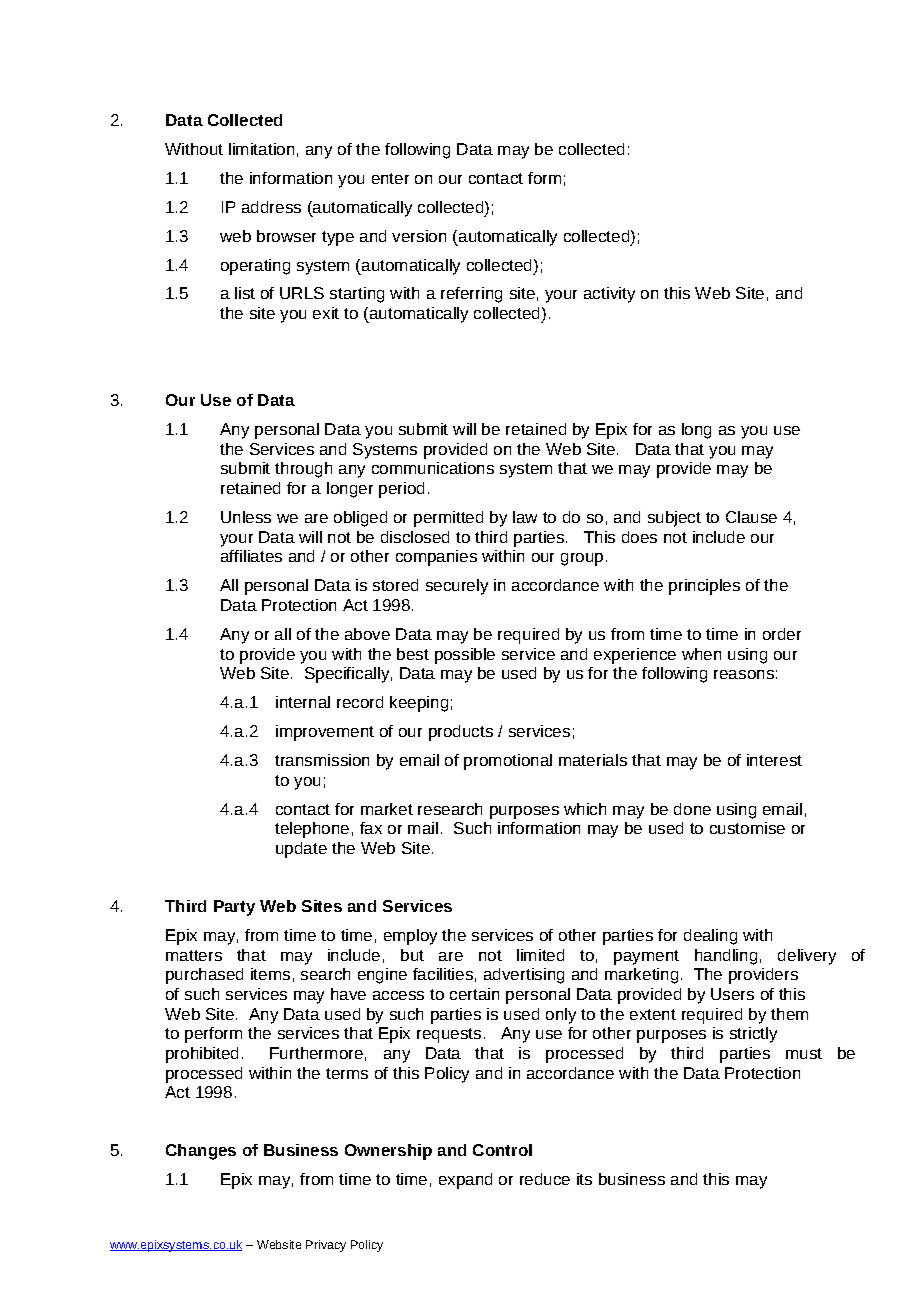 Image resolution: width=924 pixels, height=1308 pixels. Describe the element at coordinates (326, 1246) in the screenshot. I see `Privacy` at that location.
